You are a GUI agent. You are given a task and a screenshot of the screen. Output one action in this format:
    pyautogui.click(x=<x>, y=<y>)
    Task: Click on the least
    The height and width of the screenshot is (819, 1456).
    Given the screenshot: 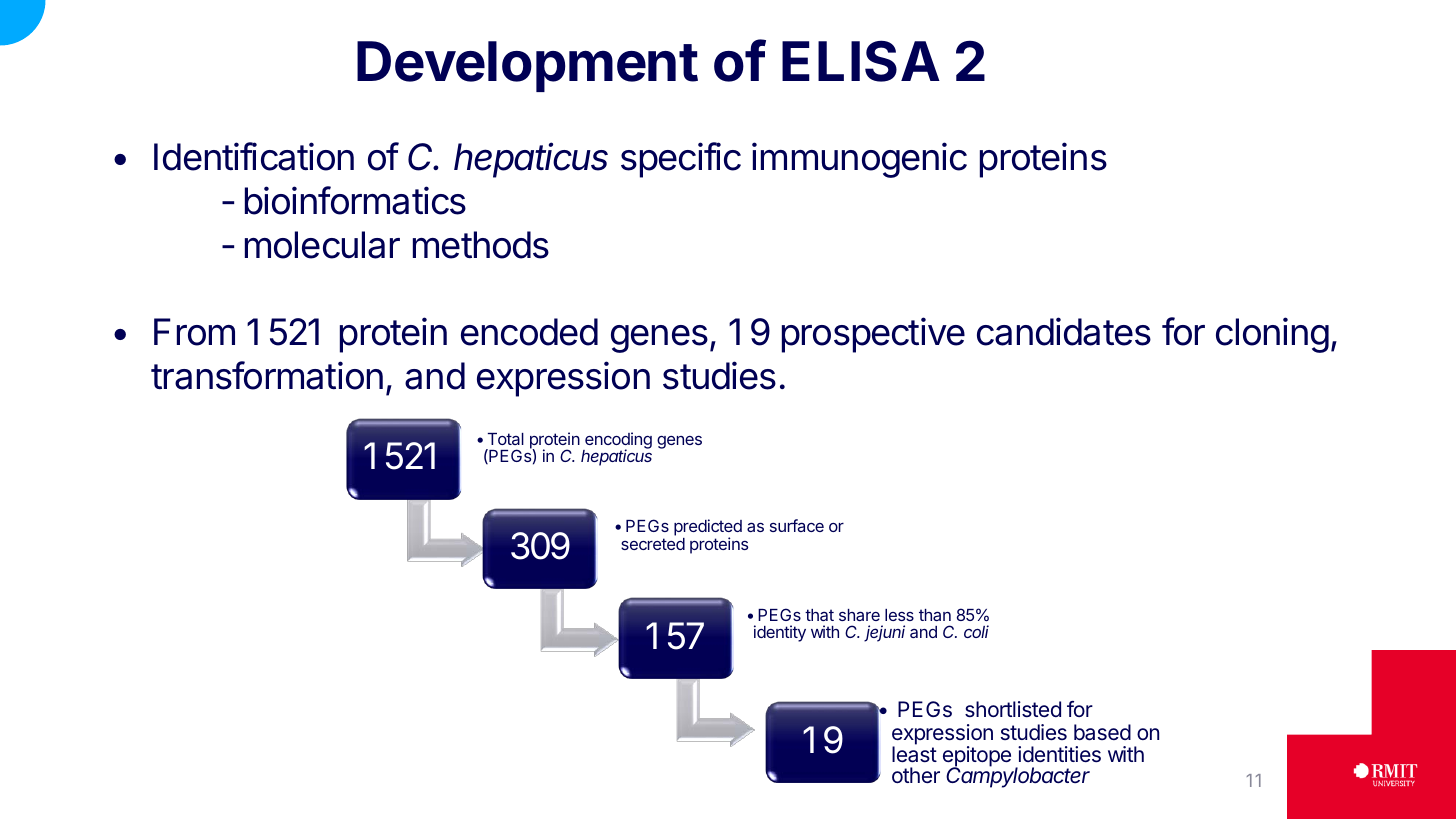 What is the action you would take?
    pyautogui.click(x=914, y=753)
